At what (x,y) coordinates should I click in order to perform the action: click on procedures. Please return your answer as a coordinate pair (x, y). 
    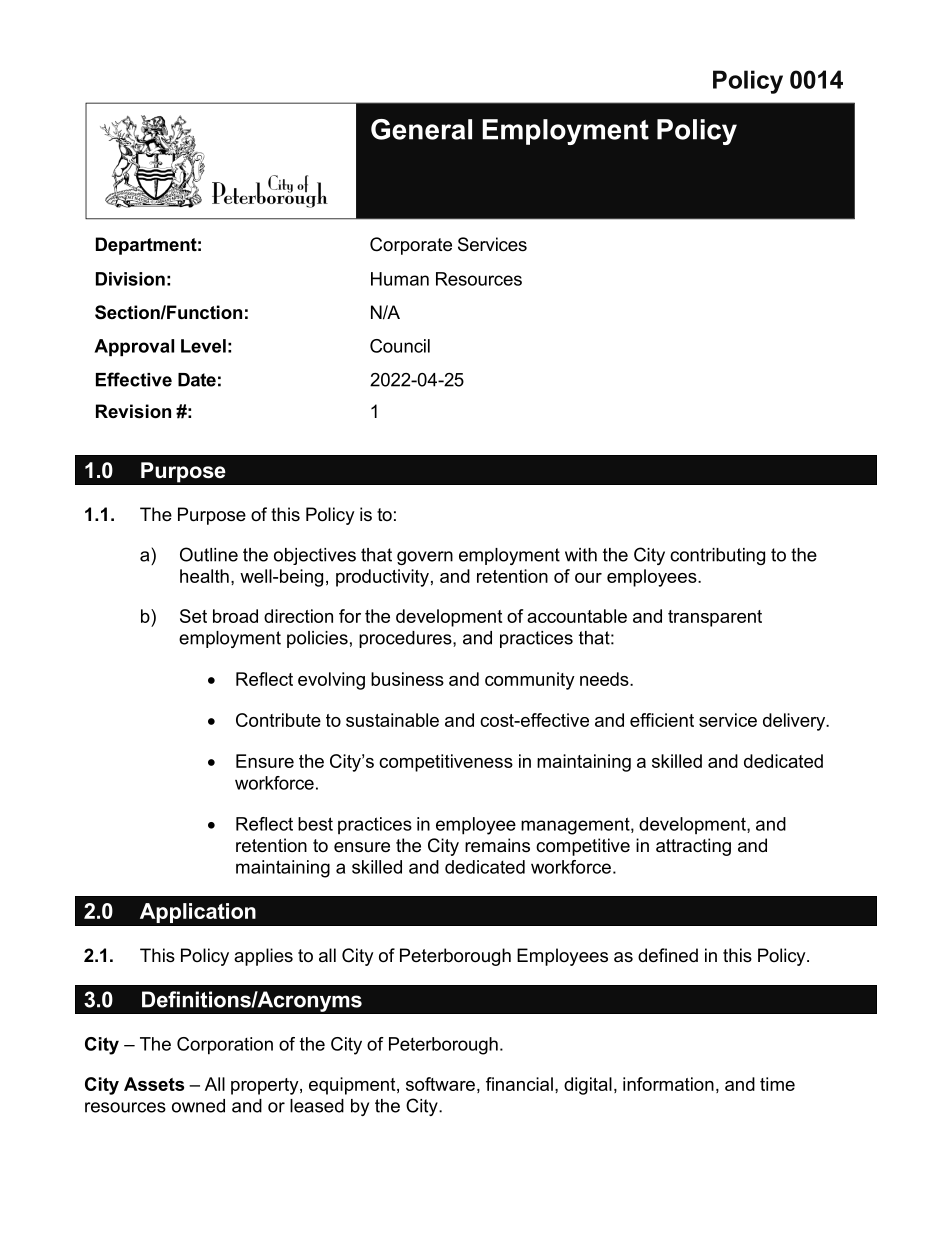
    Looking at the image, I should click on (406, 639).
